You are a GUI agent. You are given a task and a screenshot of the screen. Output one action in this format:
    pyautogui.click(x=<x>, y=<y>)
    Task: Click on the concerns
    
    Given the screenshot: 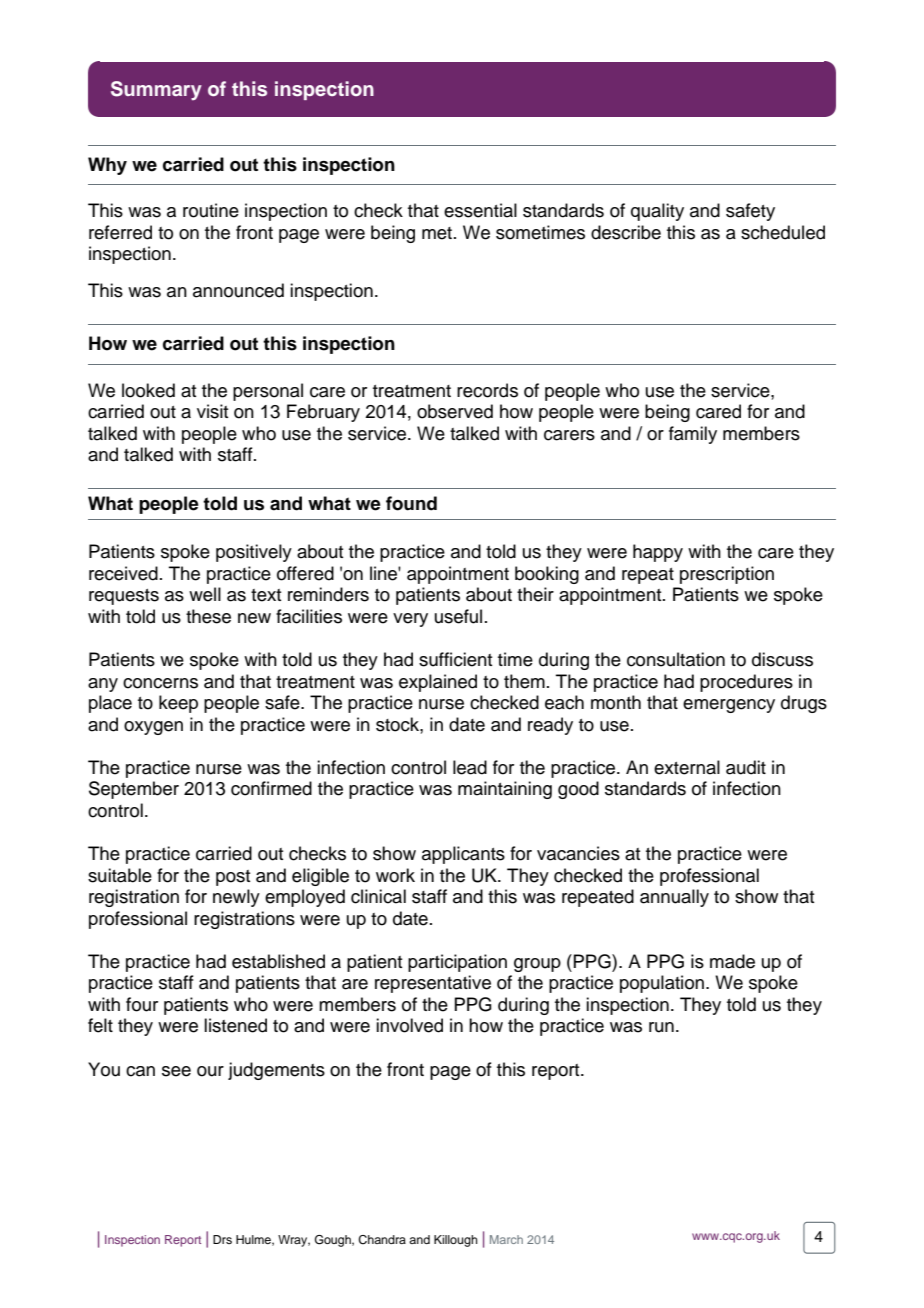 What is the action you would take?
    pyautogui.click(x=160, y=683)
